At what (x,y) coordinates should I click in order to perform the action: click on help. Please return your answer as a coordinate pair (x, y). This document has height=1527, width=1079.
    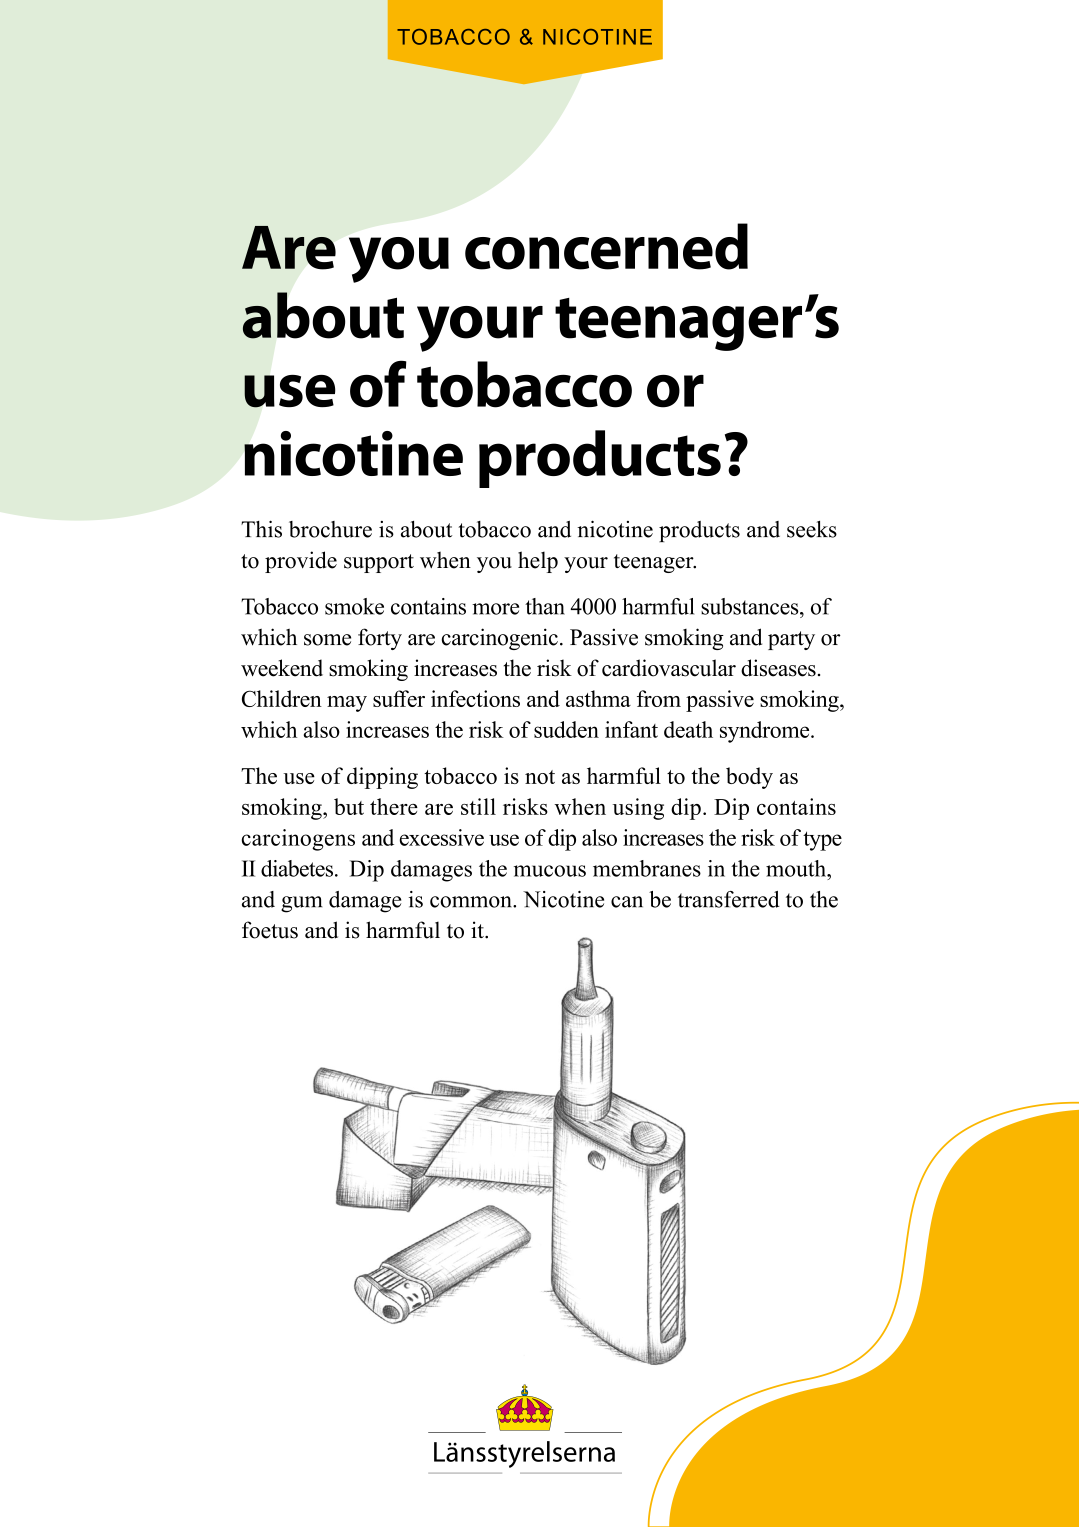
    Looking at the image, I should click on (538, 562).
